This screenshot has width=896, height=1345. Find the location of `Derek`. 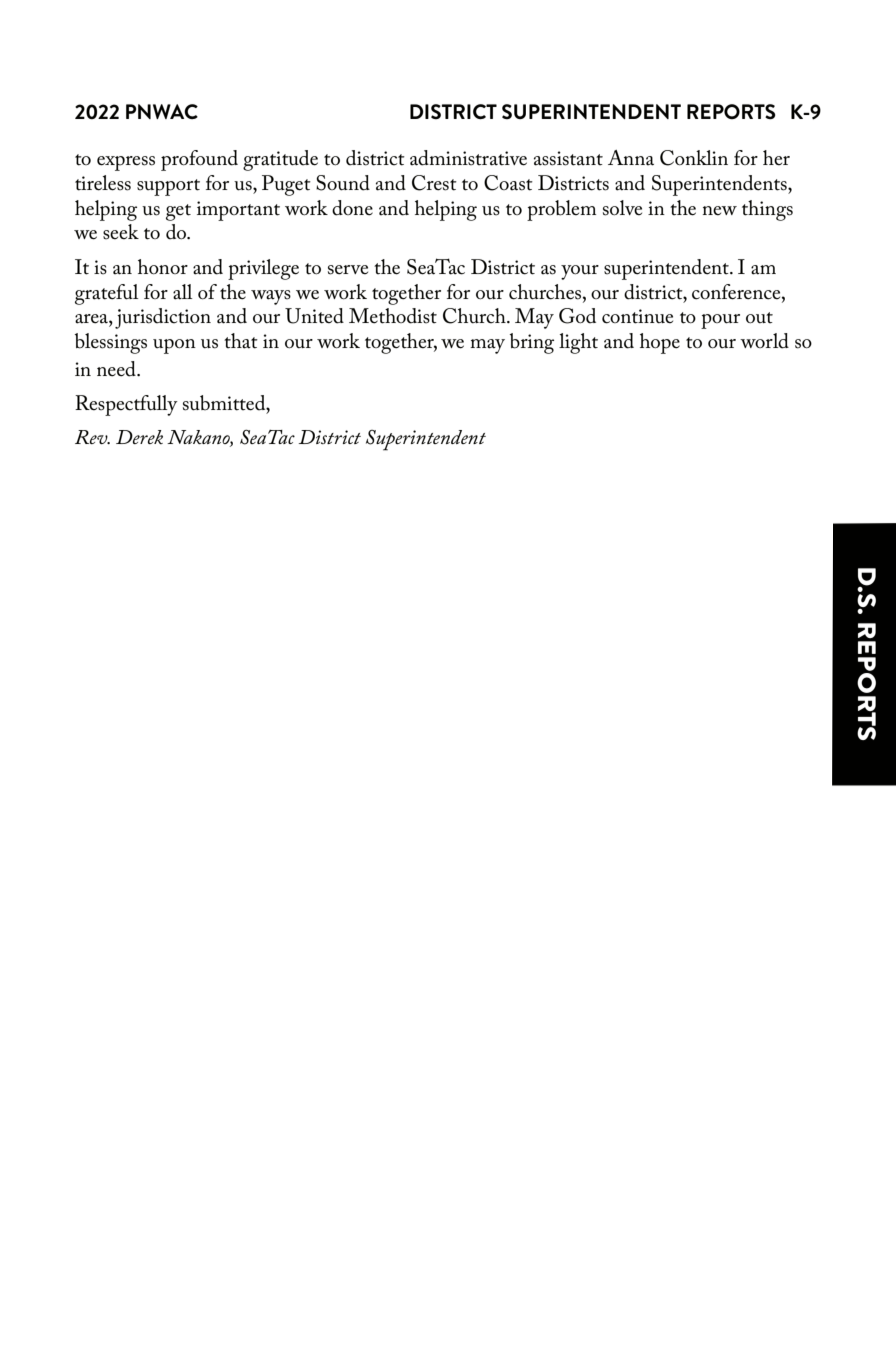

Derek is located at coordinates (139, 437).
